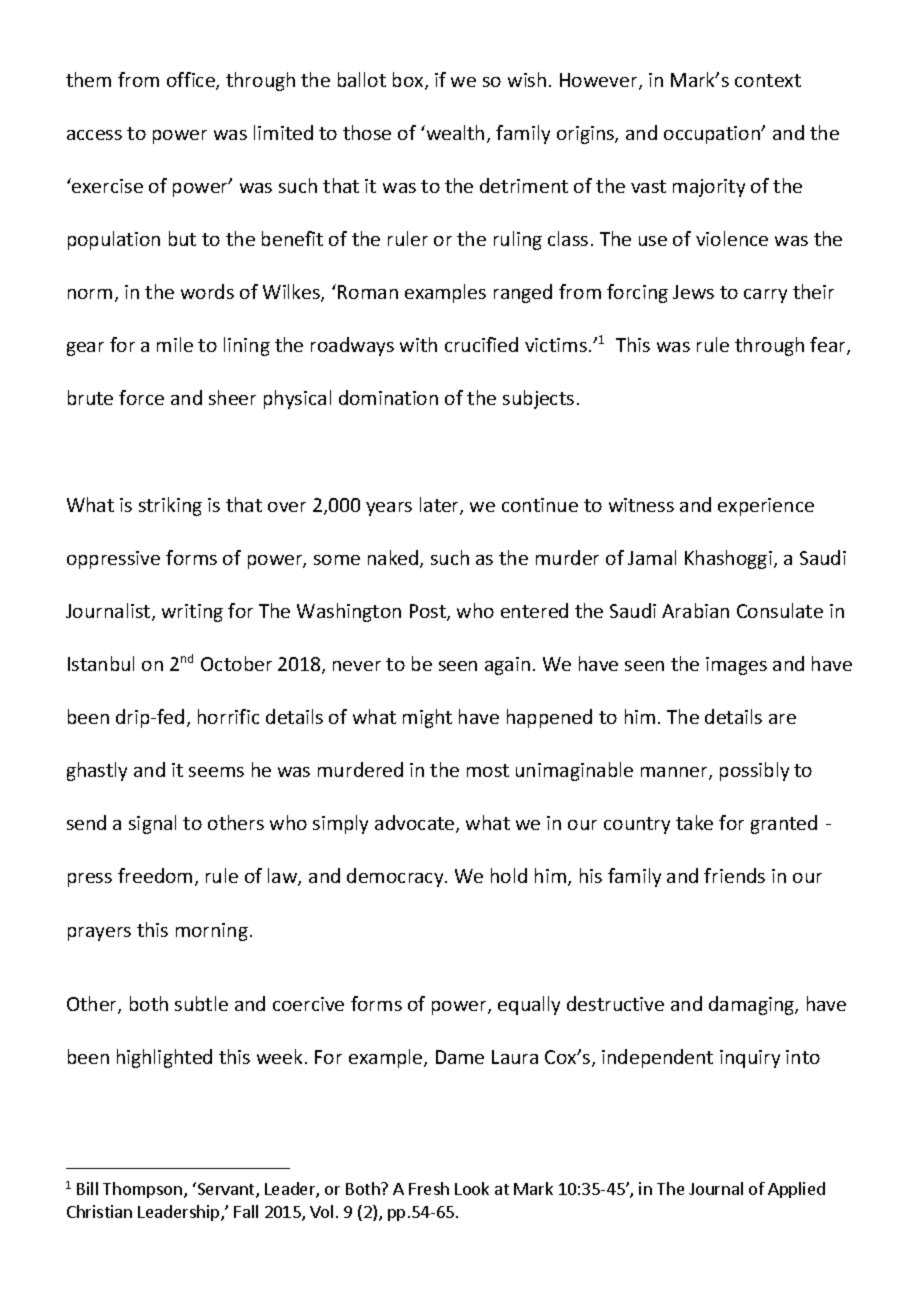 The image size is (924, 1308). I want to click on signal, so click(152, 824).
